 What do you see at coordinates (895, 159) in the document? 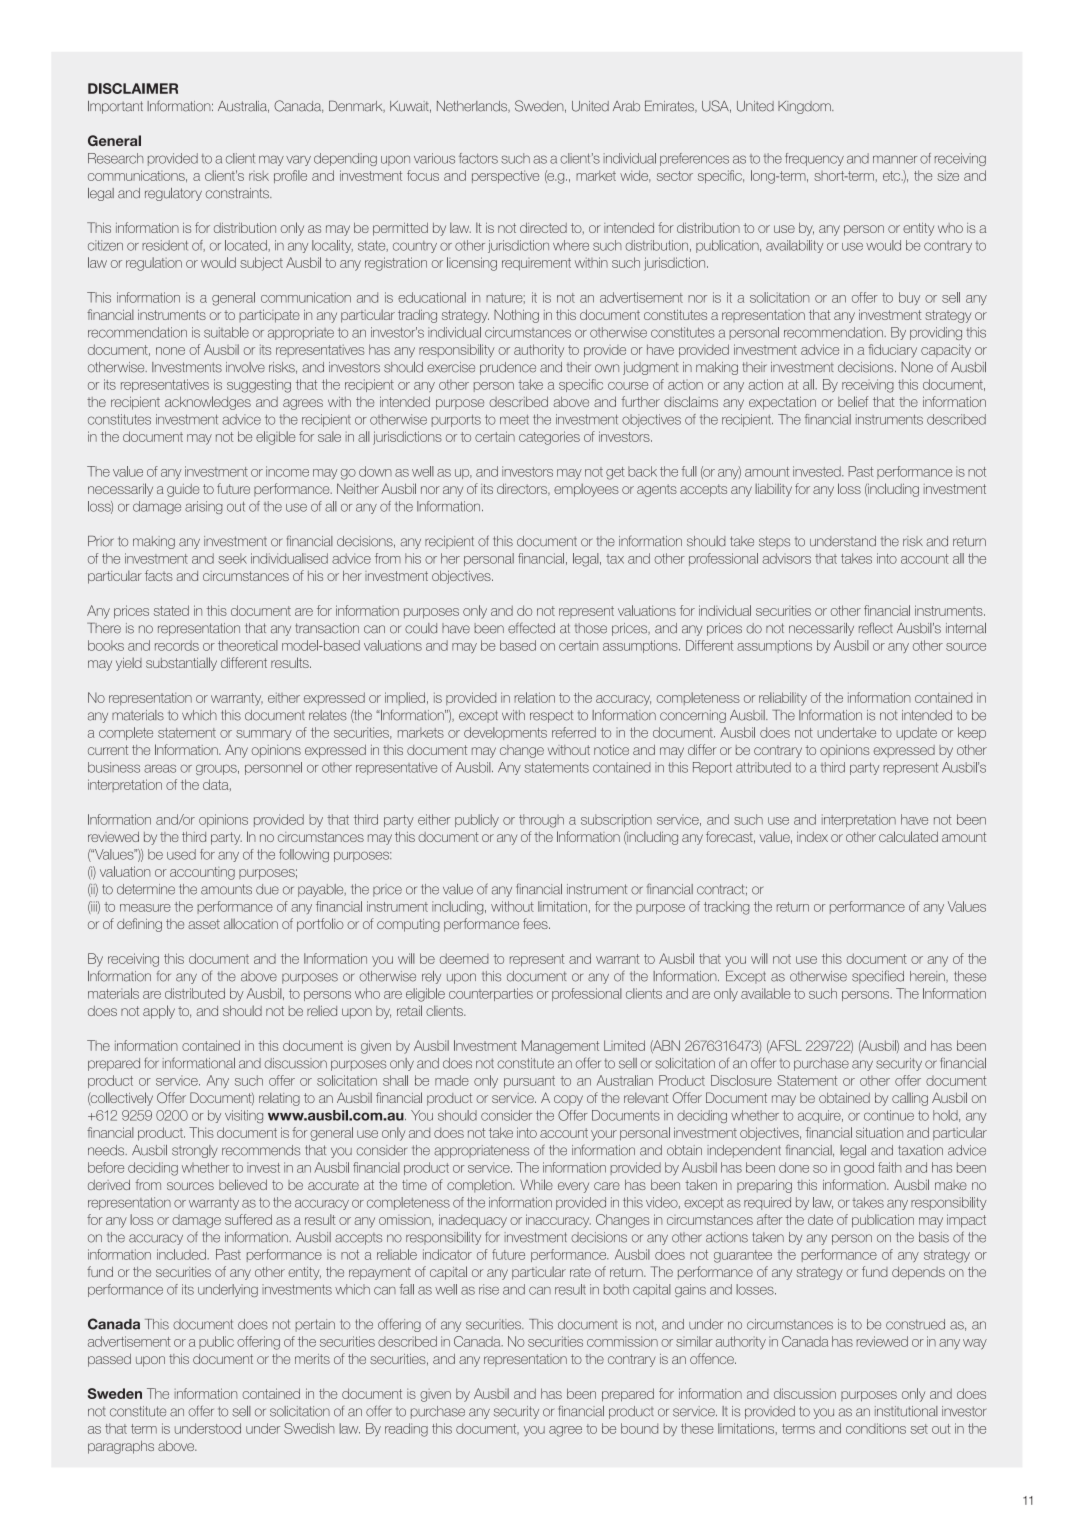
I see `manner` at bounding box center [895, 159].
